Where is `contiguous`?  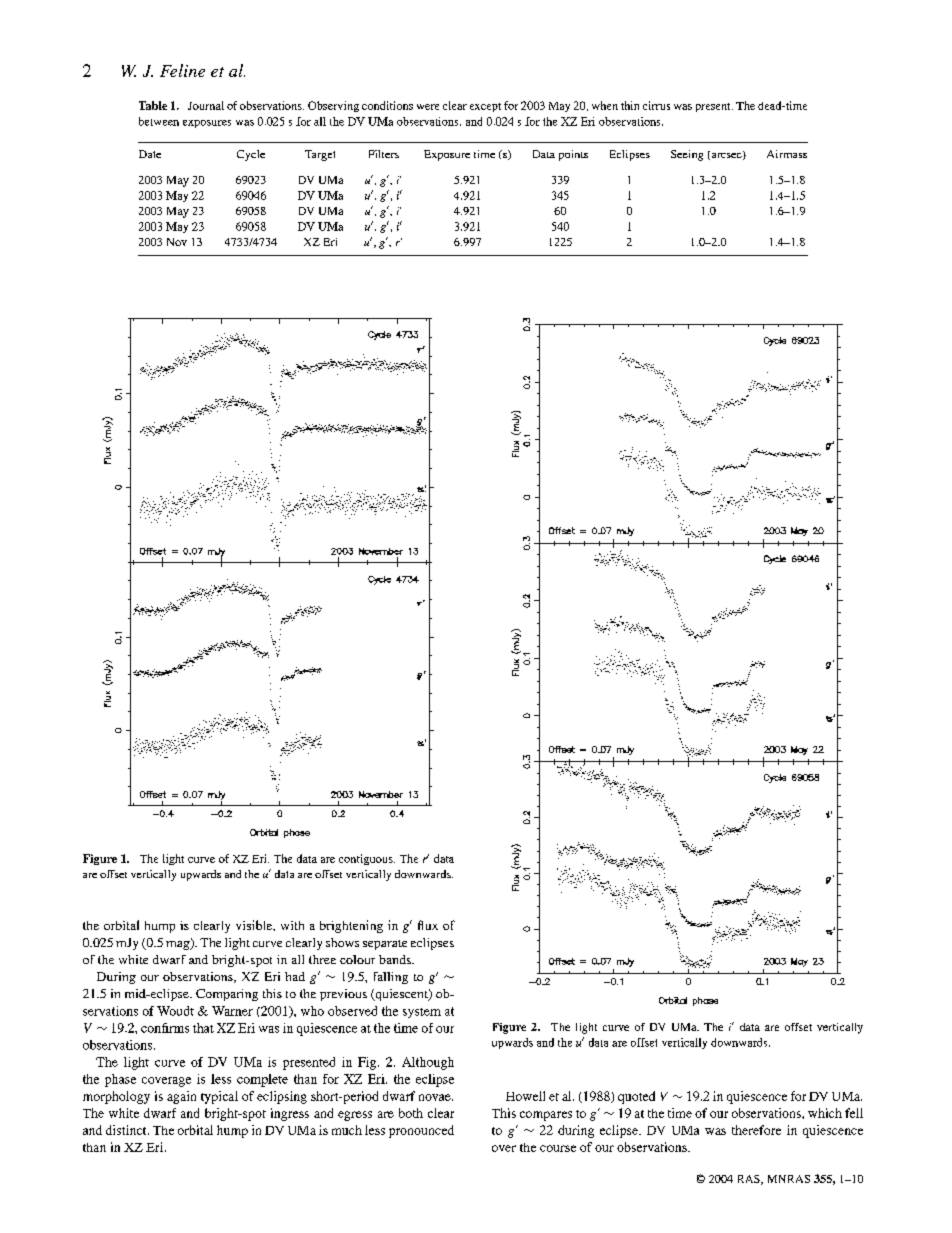 contiguous is located at coordinates (367, 859).
